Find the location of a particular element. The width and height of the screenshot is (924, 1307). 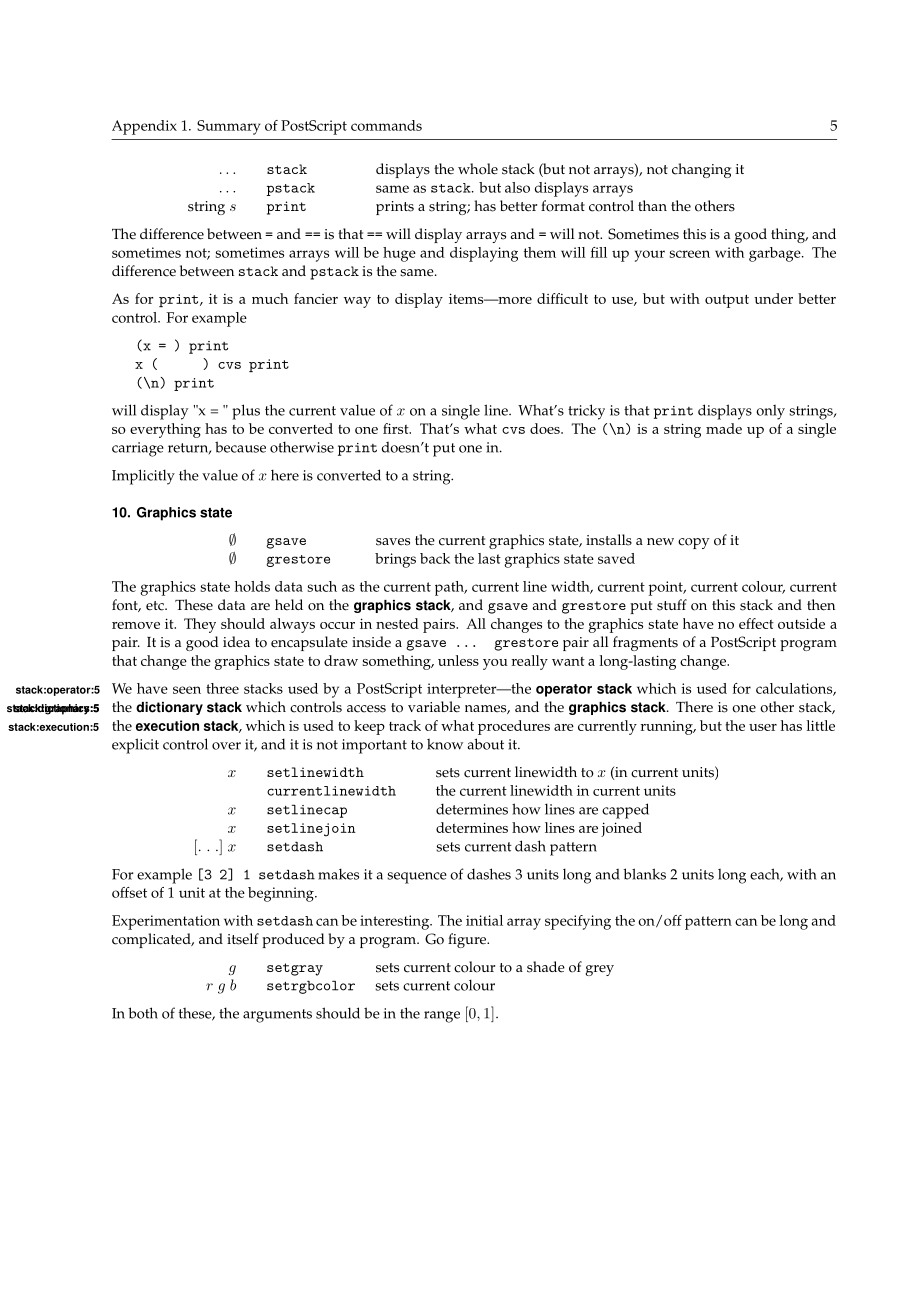

first is located at coordinates (397, 428).
